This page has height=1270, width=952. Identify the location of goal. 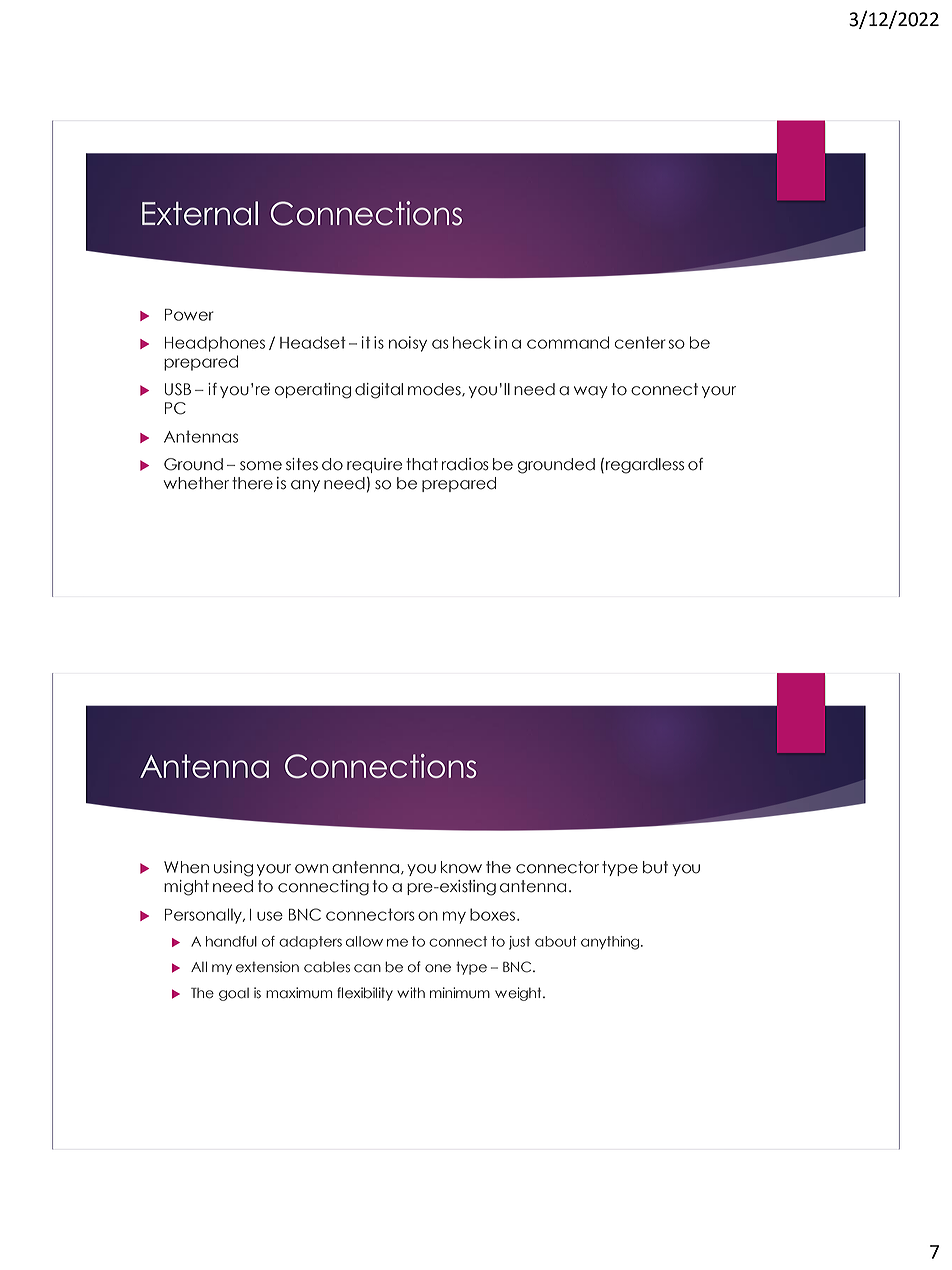
(234, 994).
